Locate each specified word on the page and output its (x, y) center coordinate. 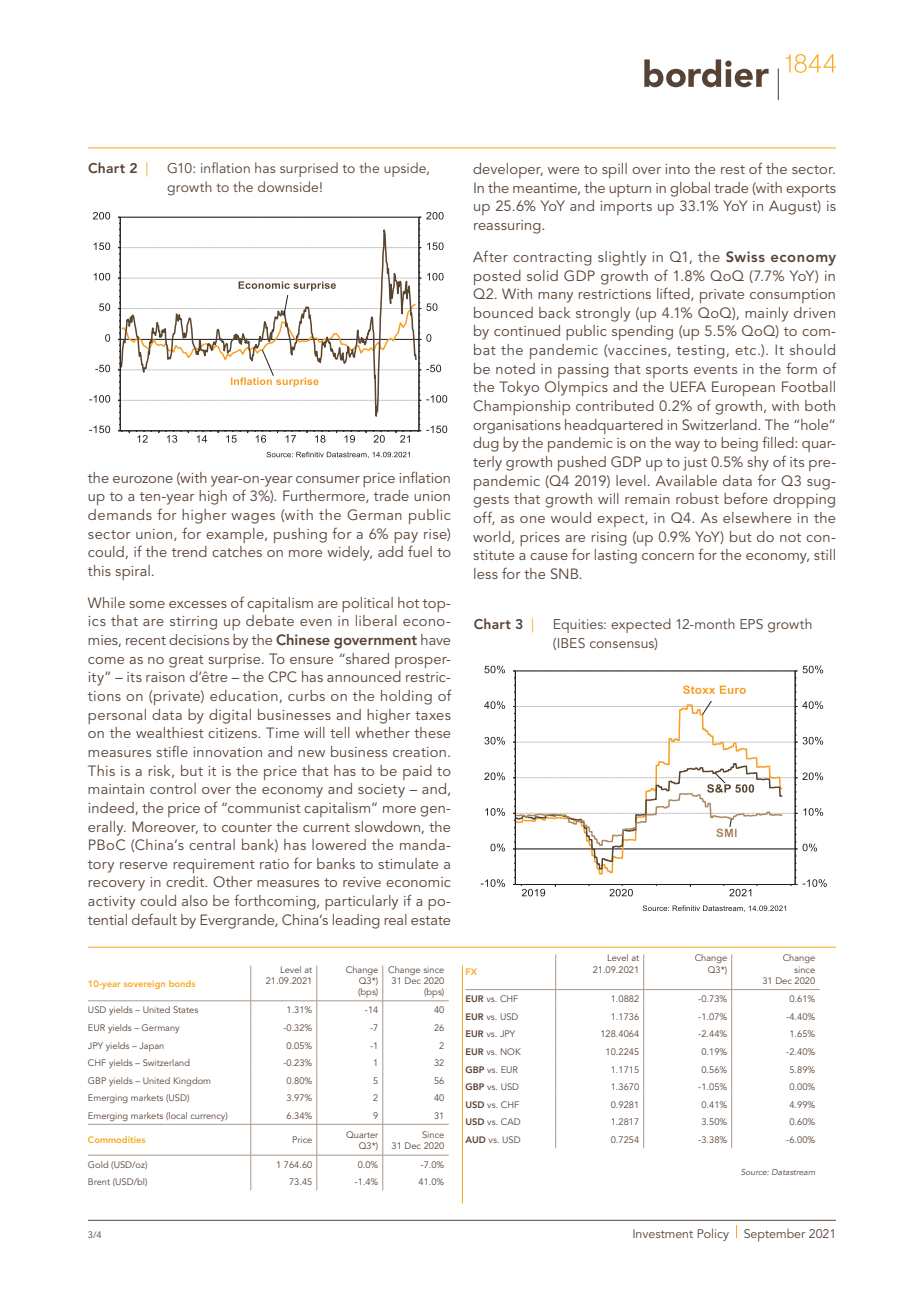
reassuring (508, 227)
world (491, 536)
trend (189, 551)
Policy (713, 1234)
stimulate (408, 863)
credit (186, 881)
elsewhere (757, 517)
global (690, 189)
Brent (99, 1181)
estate (430, 920)
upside (406, 169)
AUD (475, 1139)
